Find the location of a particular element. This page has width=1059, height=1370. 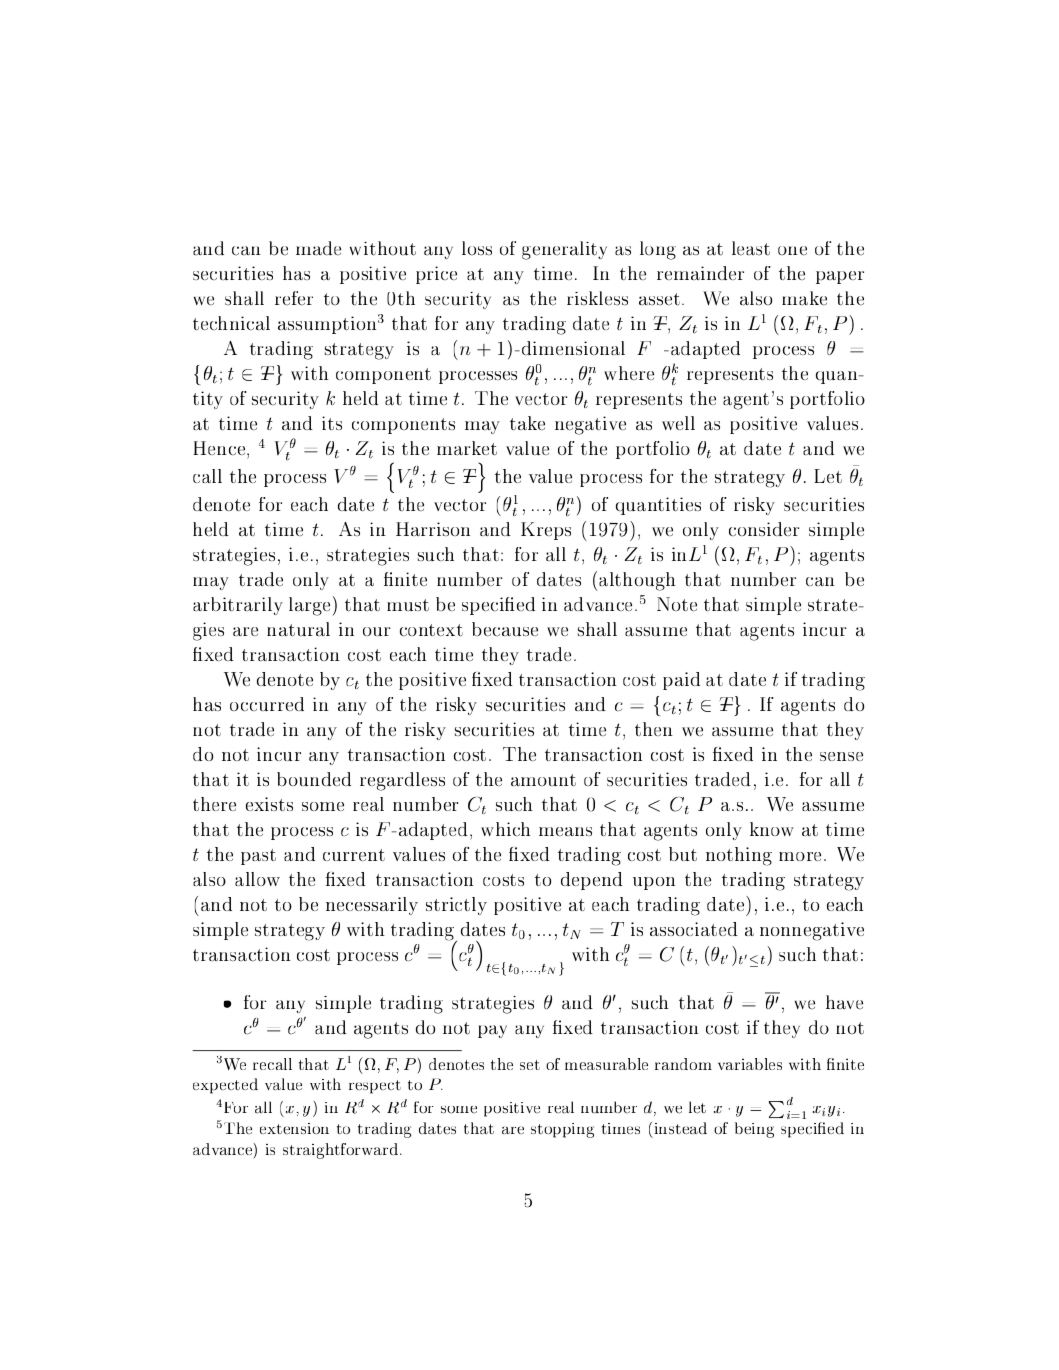

occurred is located at coordinates (267, 704).
